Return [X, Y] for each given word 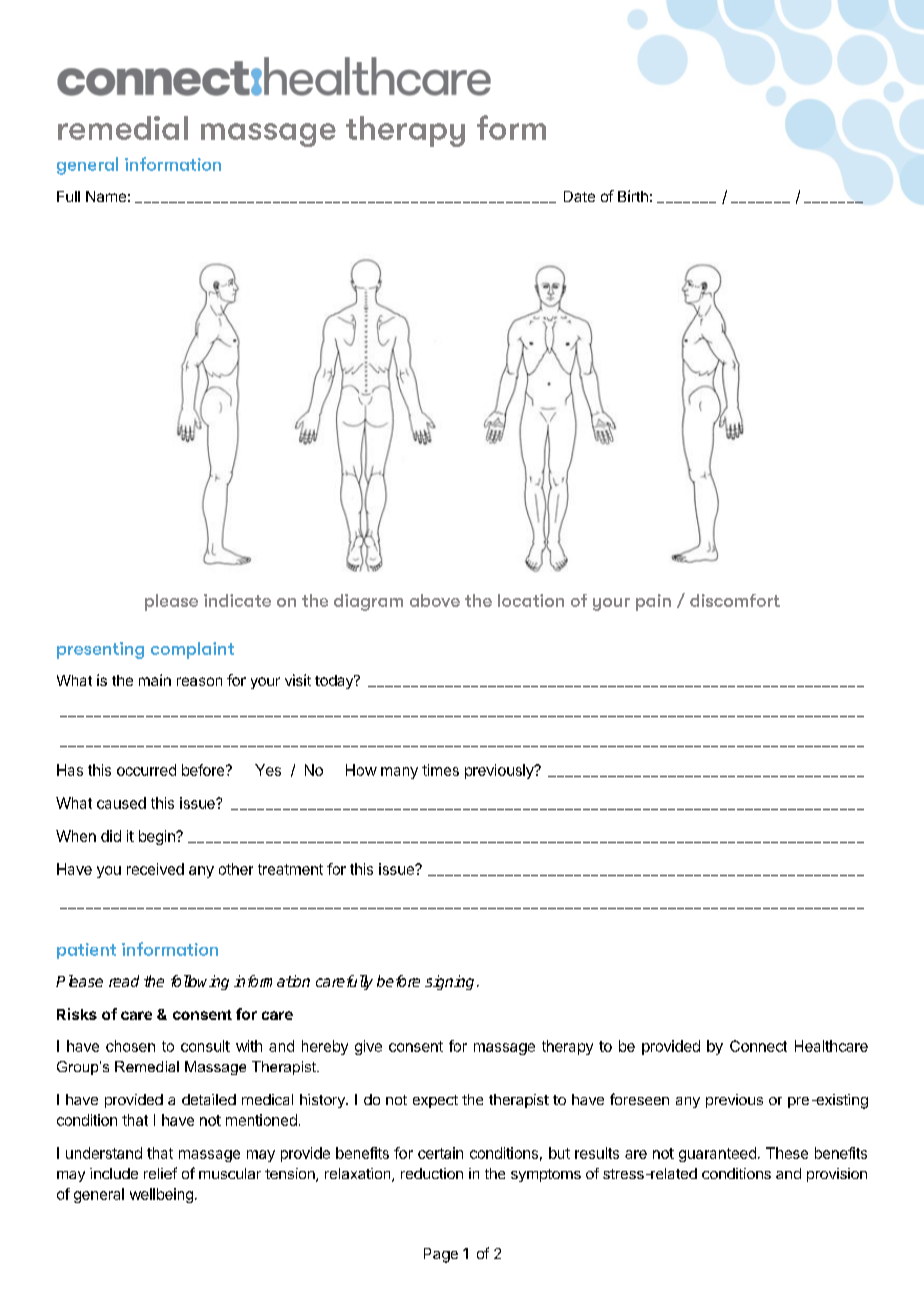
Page [441, 1255]
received [155, 869]
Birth [633, 196]
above [435, 600]
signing [449, 982]
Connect [758, 1046]
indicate [237, 600]
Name [106, 196]
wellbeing [161, 1195]
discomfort [735, 600]
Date [579, 196]
